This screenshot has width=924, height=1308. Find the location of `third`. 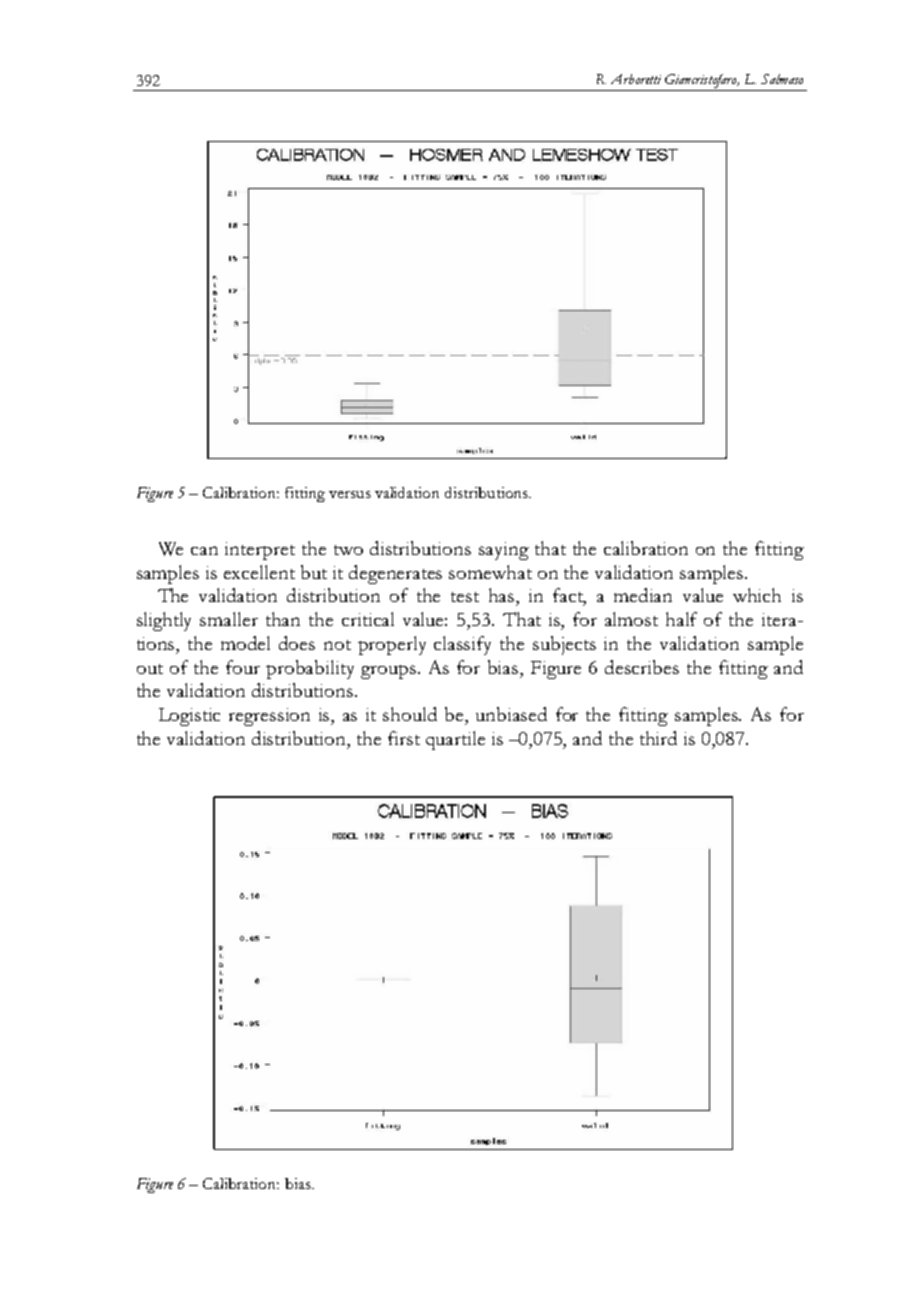

third is located at coordinates (658, 738).
